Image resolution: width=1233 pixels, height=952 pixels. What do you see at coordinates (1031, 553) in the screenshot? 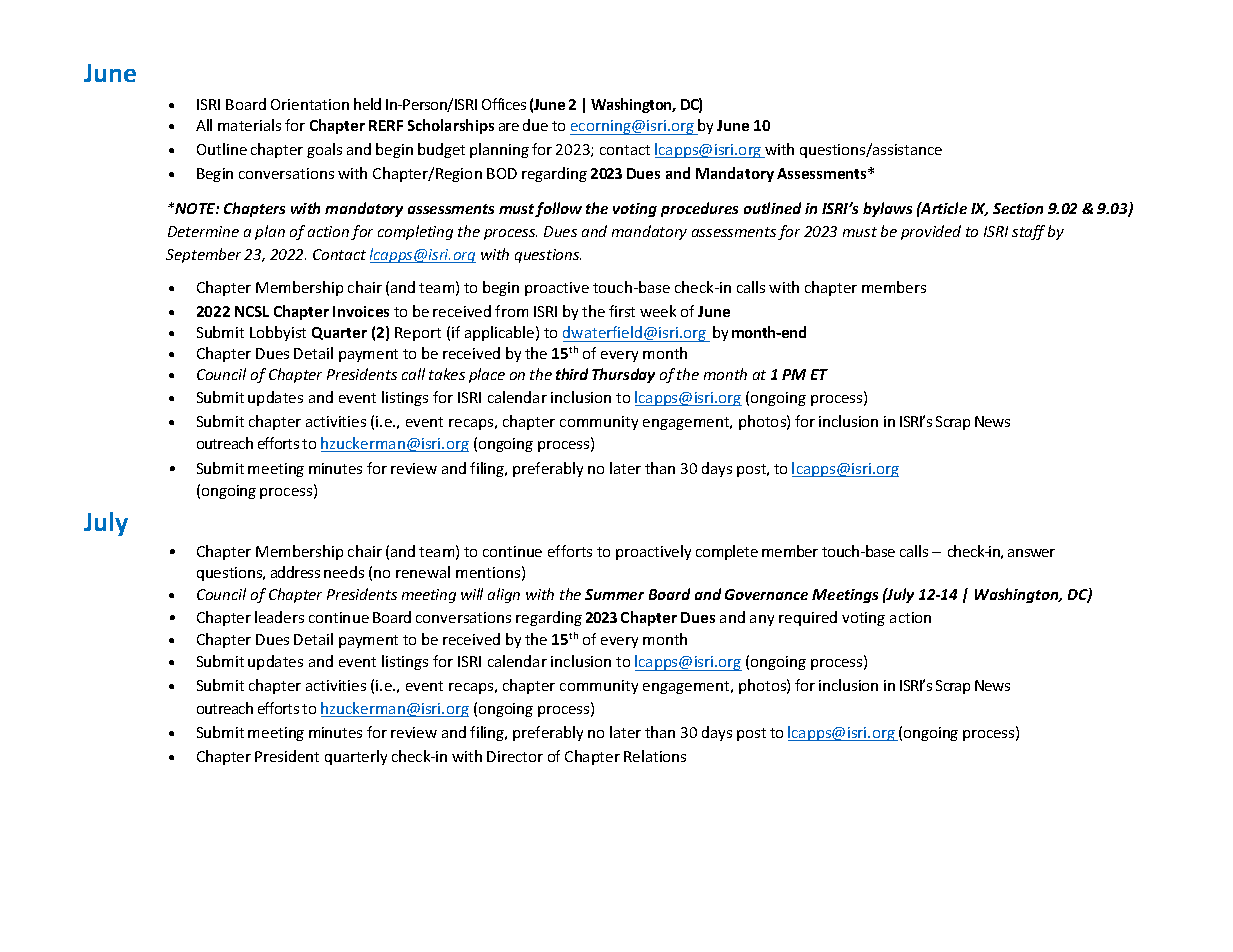
I see `answer` at bounding box center [1031, 553].
